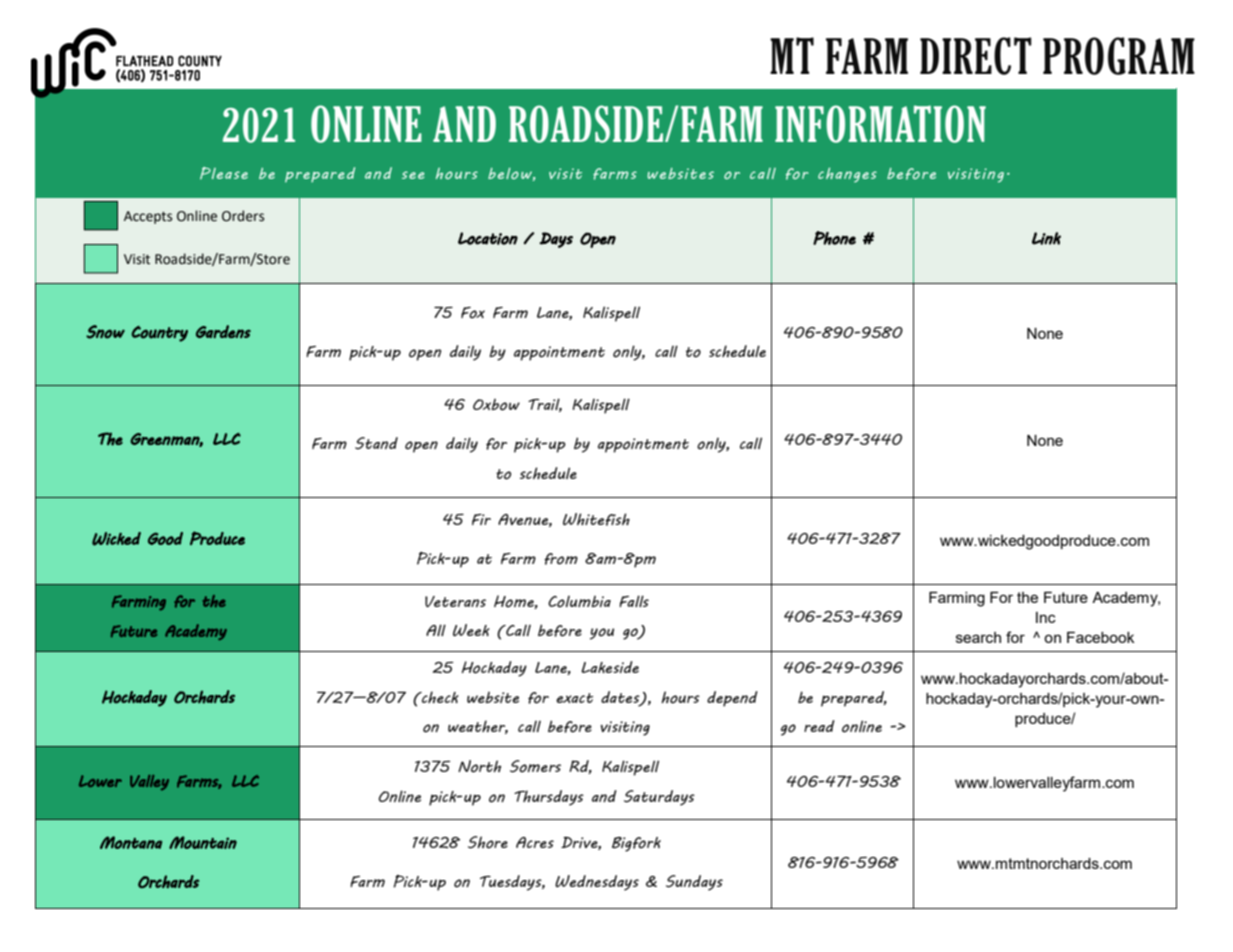 Image resolution: width=1233 pixels, height=952 pixels. Describe the element at coordinates (535, 842) in the image. I see `Acres` at that location.
